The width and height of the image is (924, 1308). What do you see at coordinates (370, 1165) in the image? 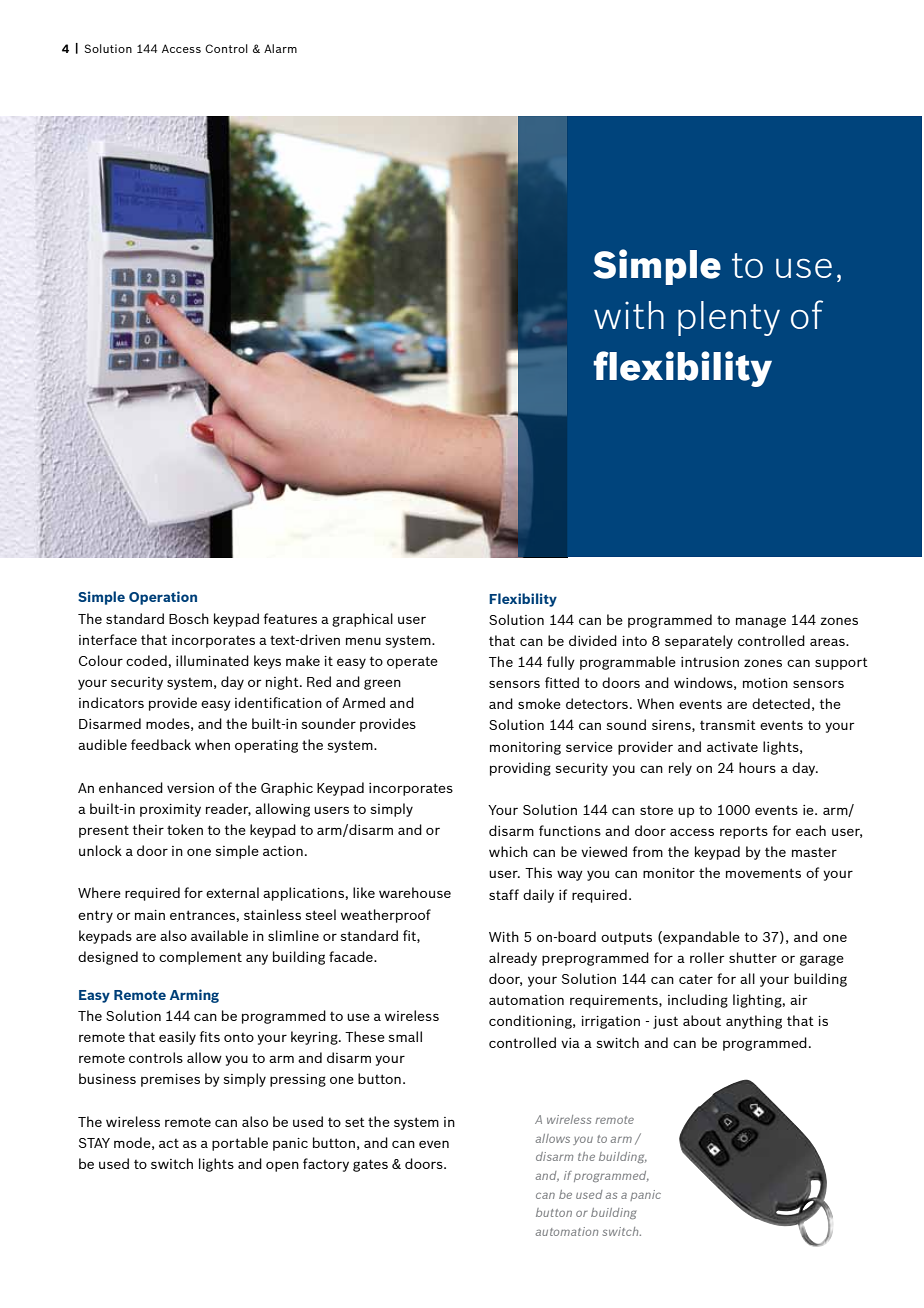
I see `gates` at bounding box center [370, 1165].
